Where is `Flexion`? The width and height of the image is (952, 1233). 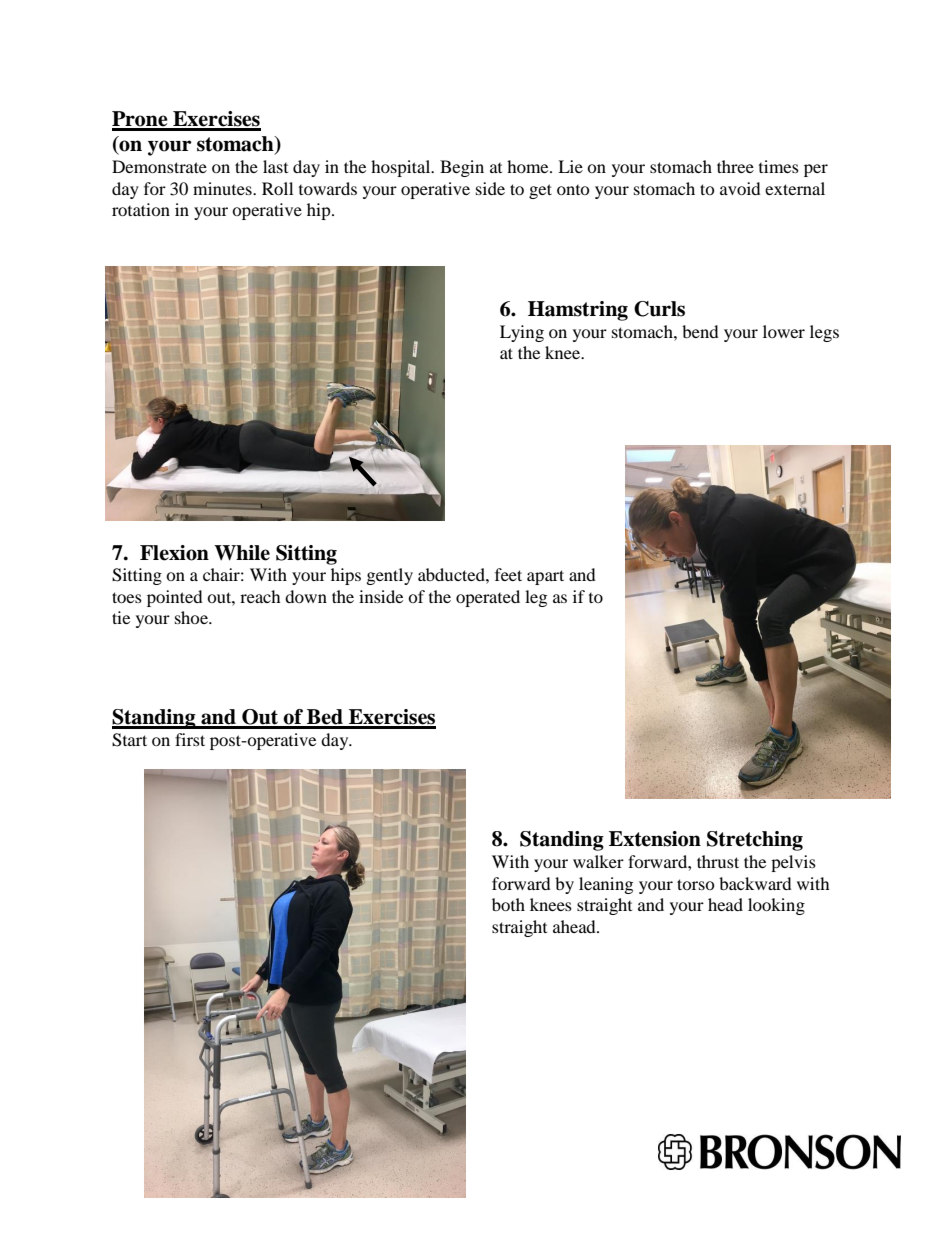 Flexion is located at coordinates (174, 553).
